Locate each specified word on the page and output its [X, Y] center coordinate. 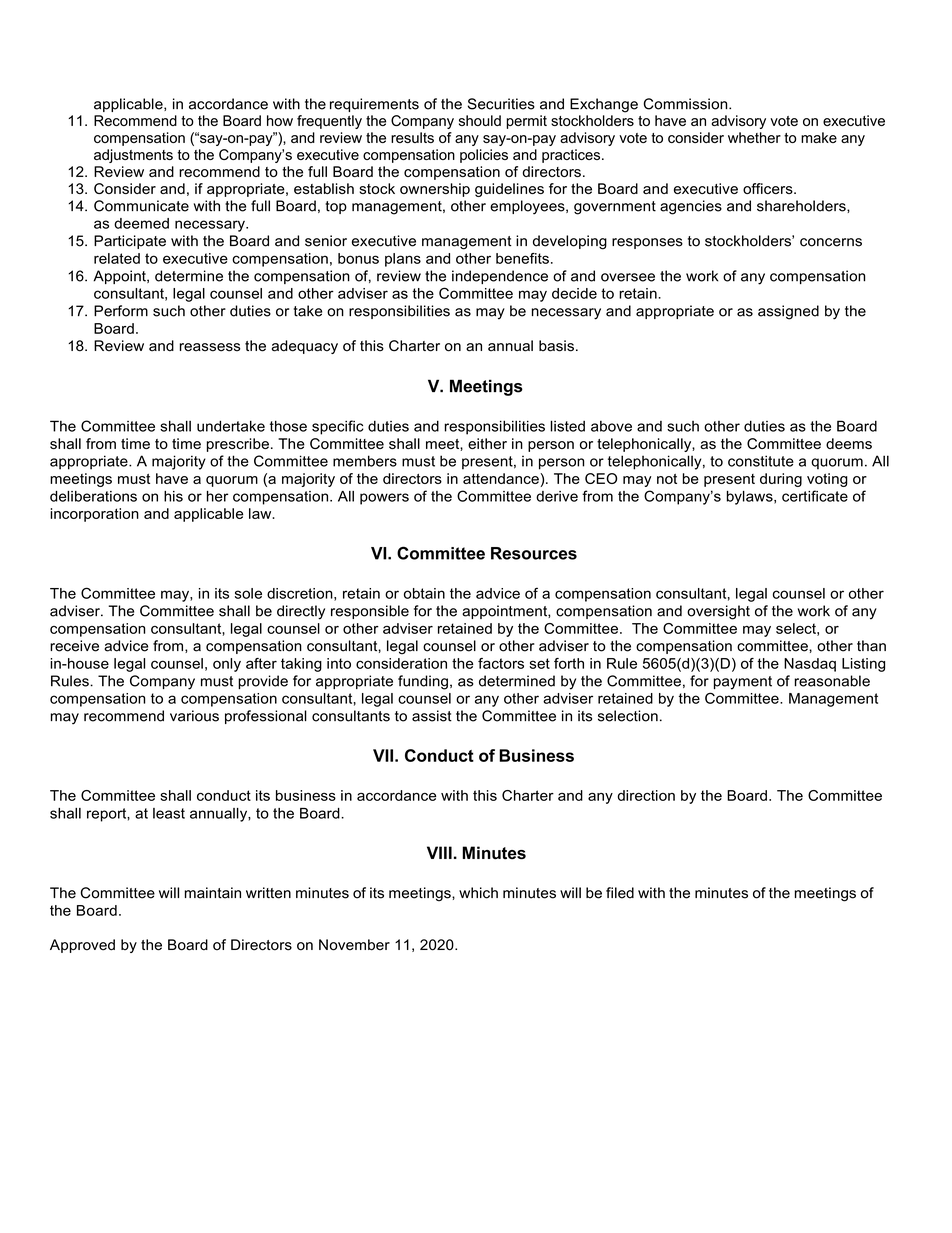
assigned [788, 312]
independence [500, 277]
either [487, 443]
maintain [213, 893]
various [194, 716]
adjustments [133, 156]
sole [248, 593]
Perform [121, 311]
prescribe [238, 445]
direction [646, 795]
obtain [424, 593]
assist [432, 716]
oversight [718, 612]
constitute [761, 461]
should [480, 120]
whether [754, 137]
